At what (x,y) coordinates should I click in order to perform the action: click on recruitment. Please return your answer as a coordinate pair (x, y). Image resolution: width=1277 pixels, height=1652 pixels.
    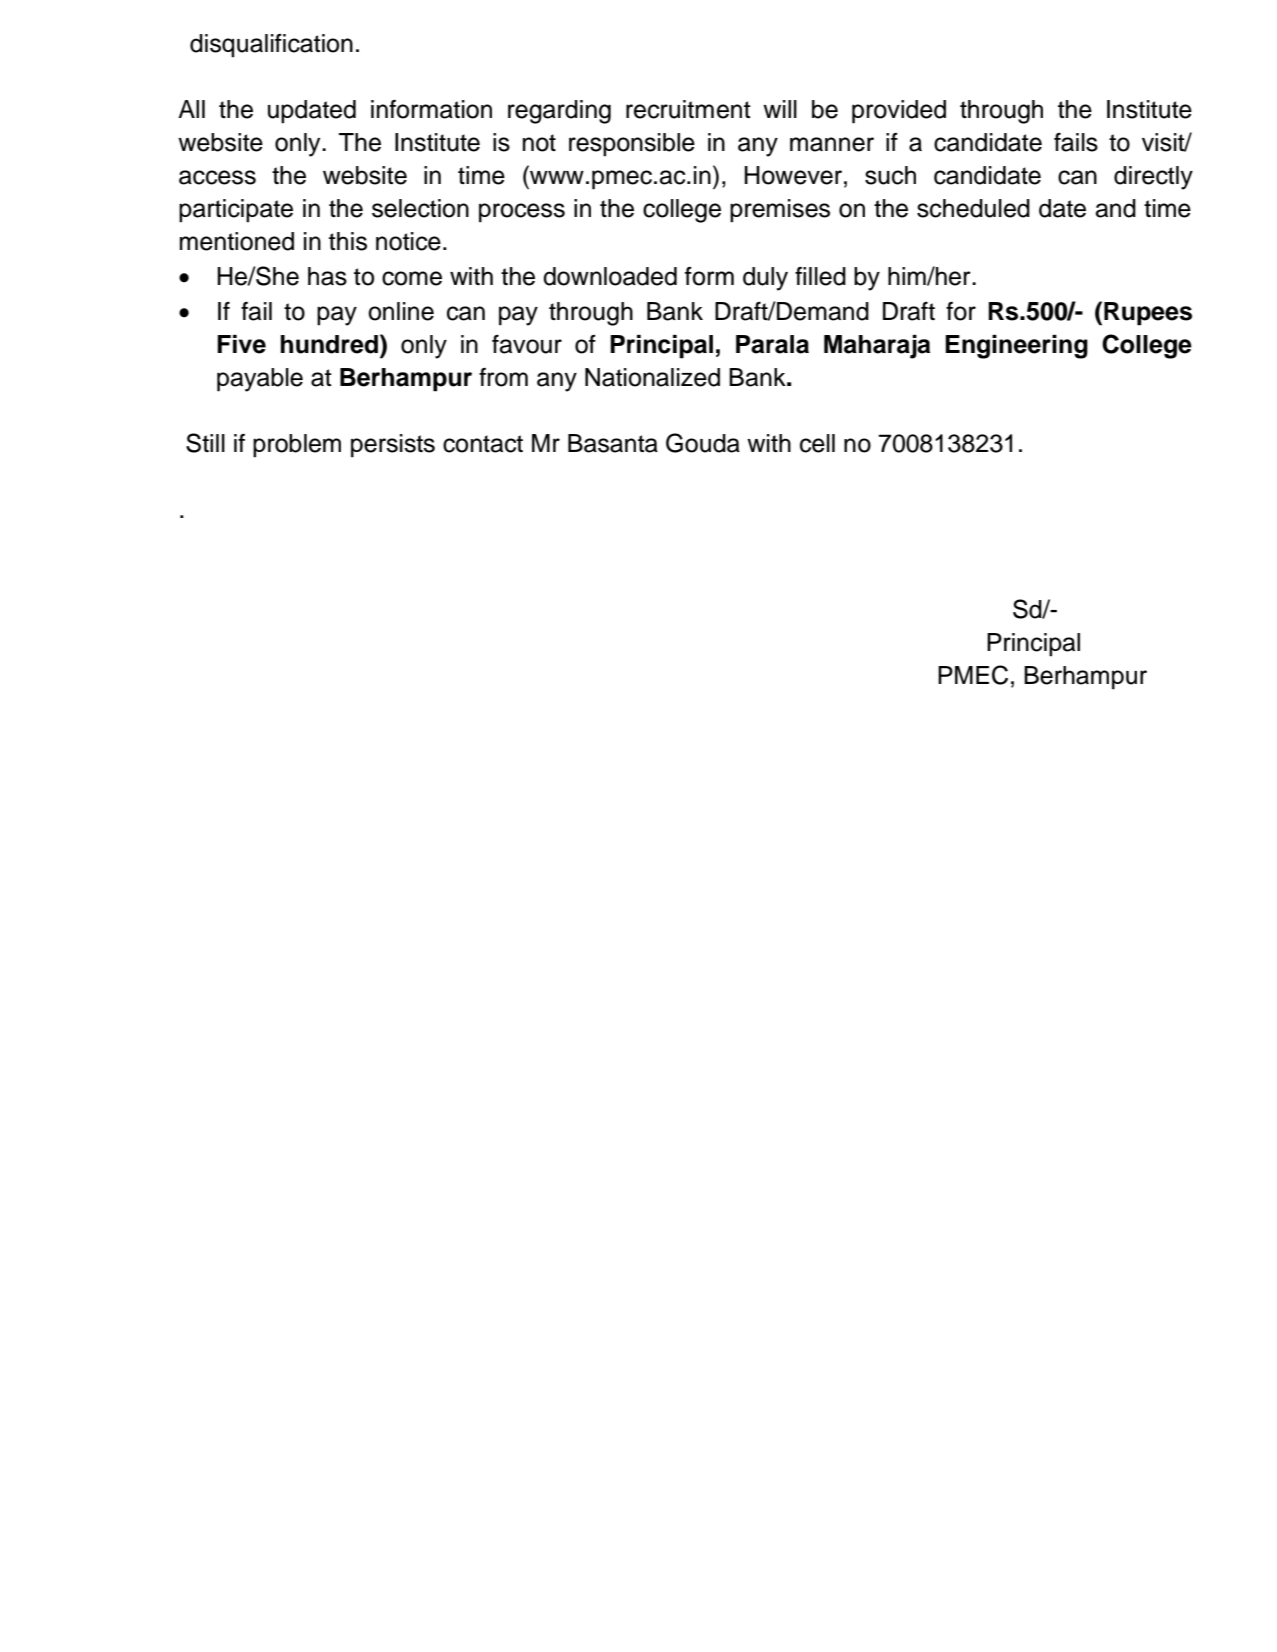
    Looking at the image, I should click on (688, 109).
